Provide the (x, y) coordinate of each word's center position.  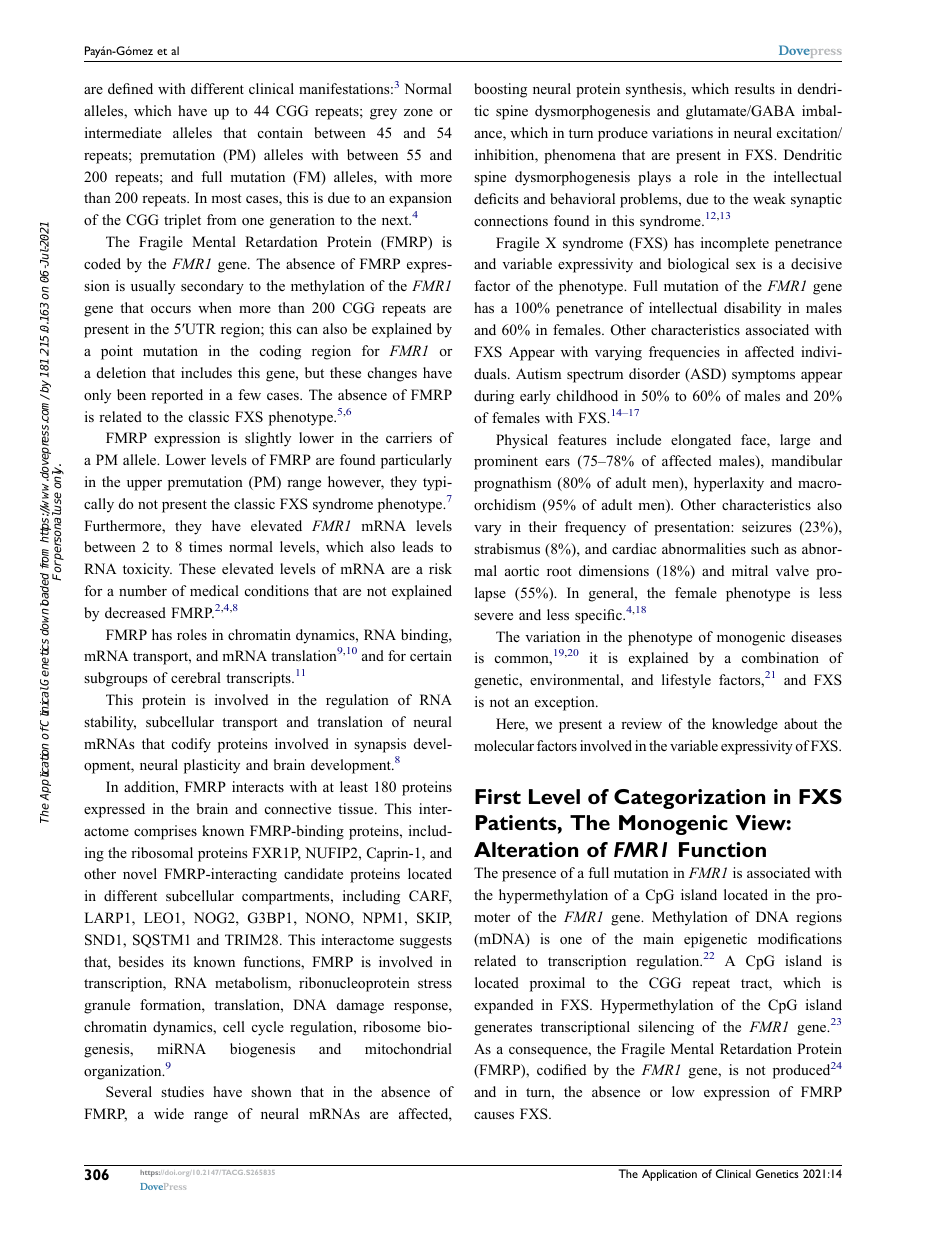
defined (130, 88)
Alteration (526, 849)
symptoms (763, 376)
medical (214, 590)
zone (418, 112)
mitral (750, 570)
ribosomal (162, 852)
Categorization (689, 799)
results (755, 88)
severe (493, 616)
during (494, 397)
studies (182, 1091)
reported (177, 396)
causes (494, 1115)
